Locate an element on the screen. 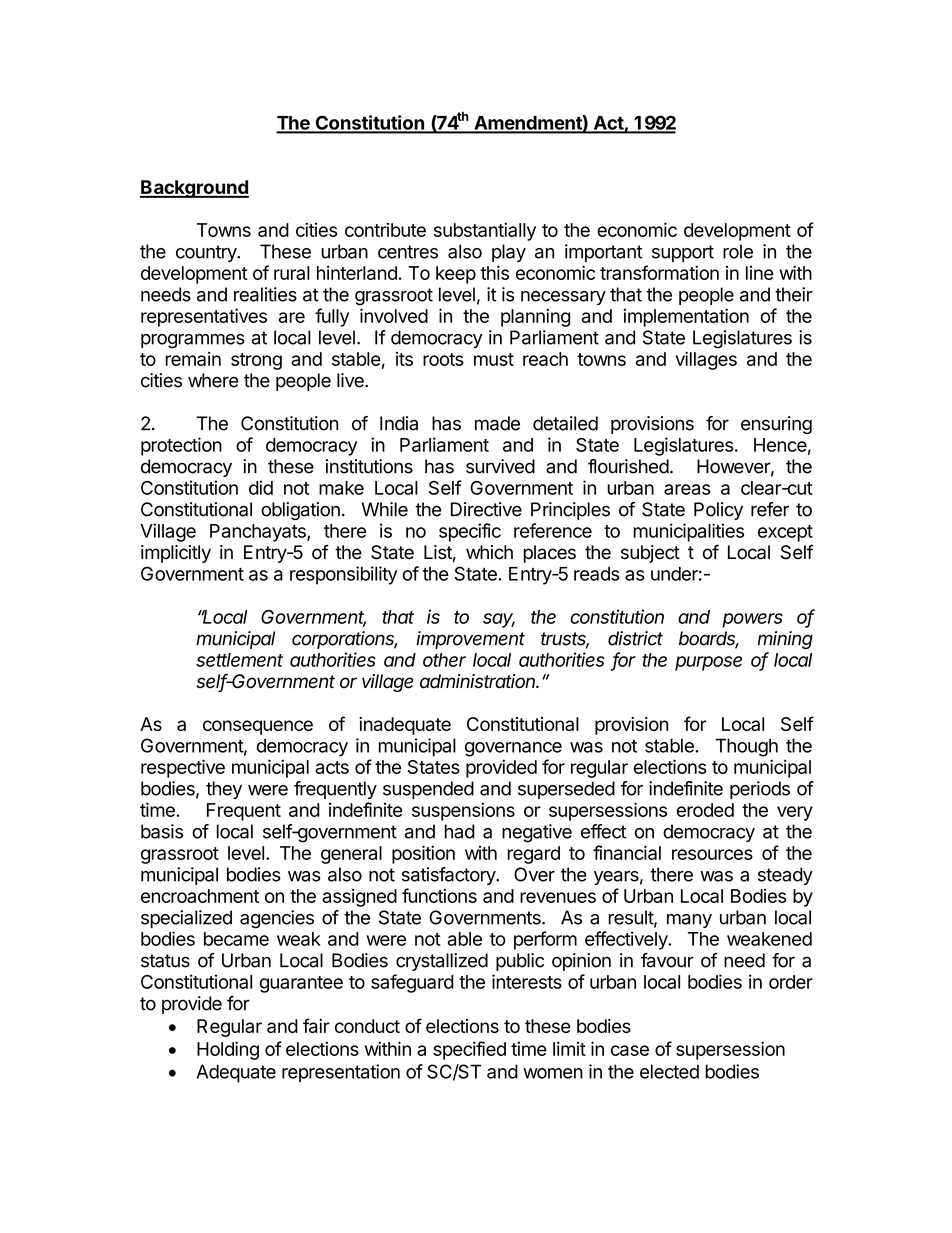  role is located at coordinates (738, 251).
